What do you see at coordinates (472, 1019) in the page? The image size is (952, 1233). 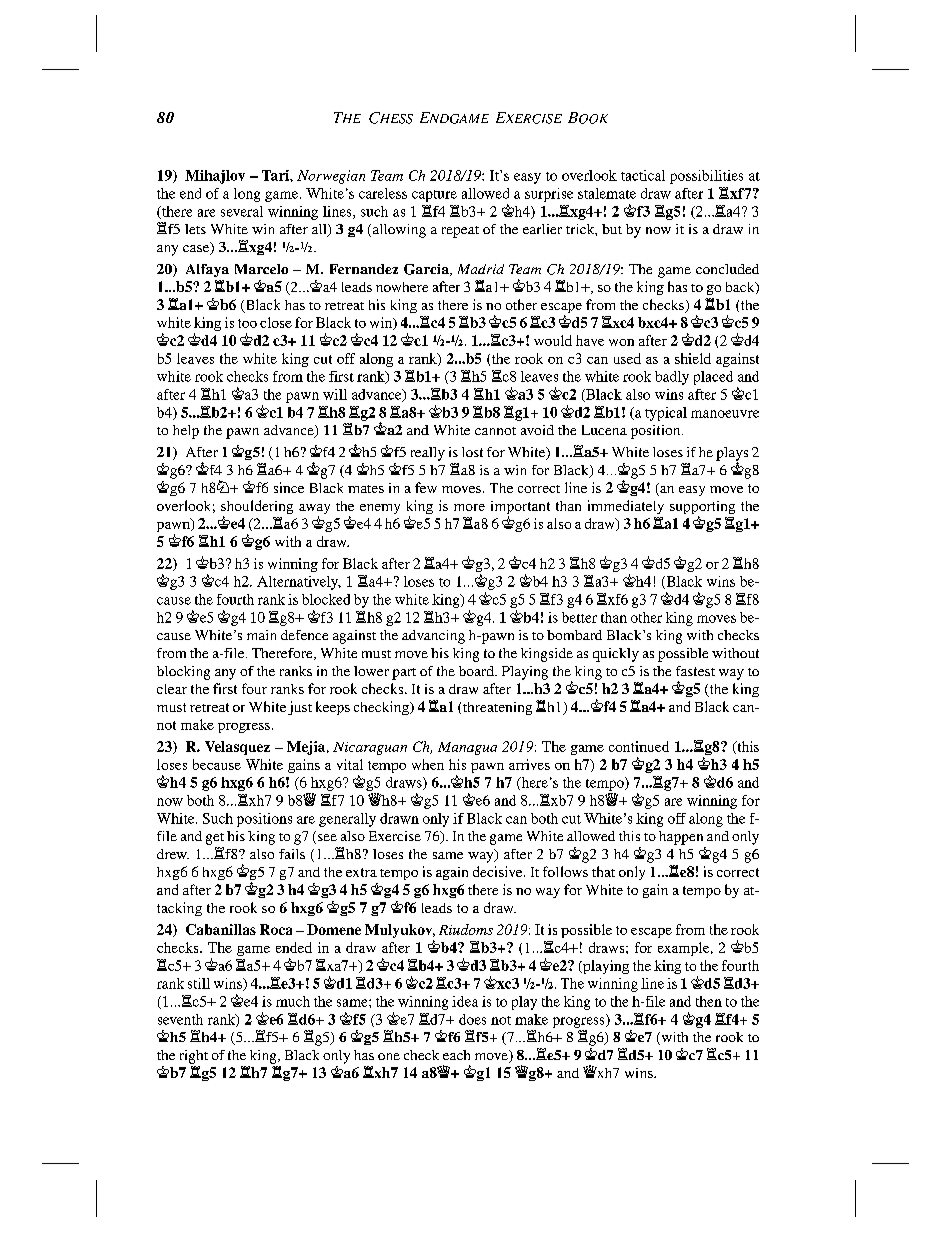 I see `does` at bounding box center [472, 1019].
